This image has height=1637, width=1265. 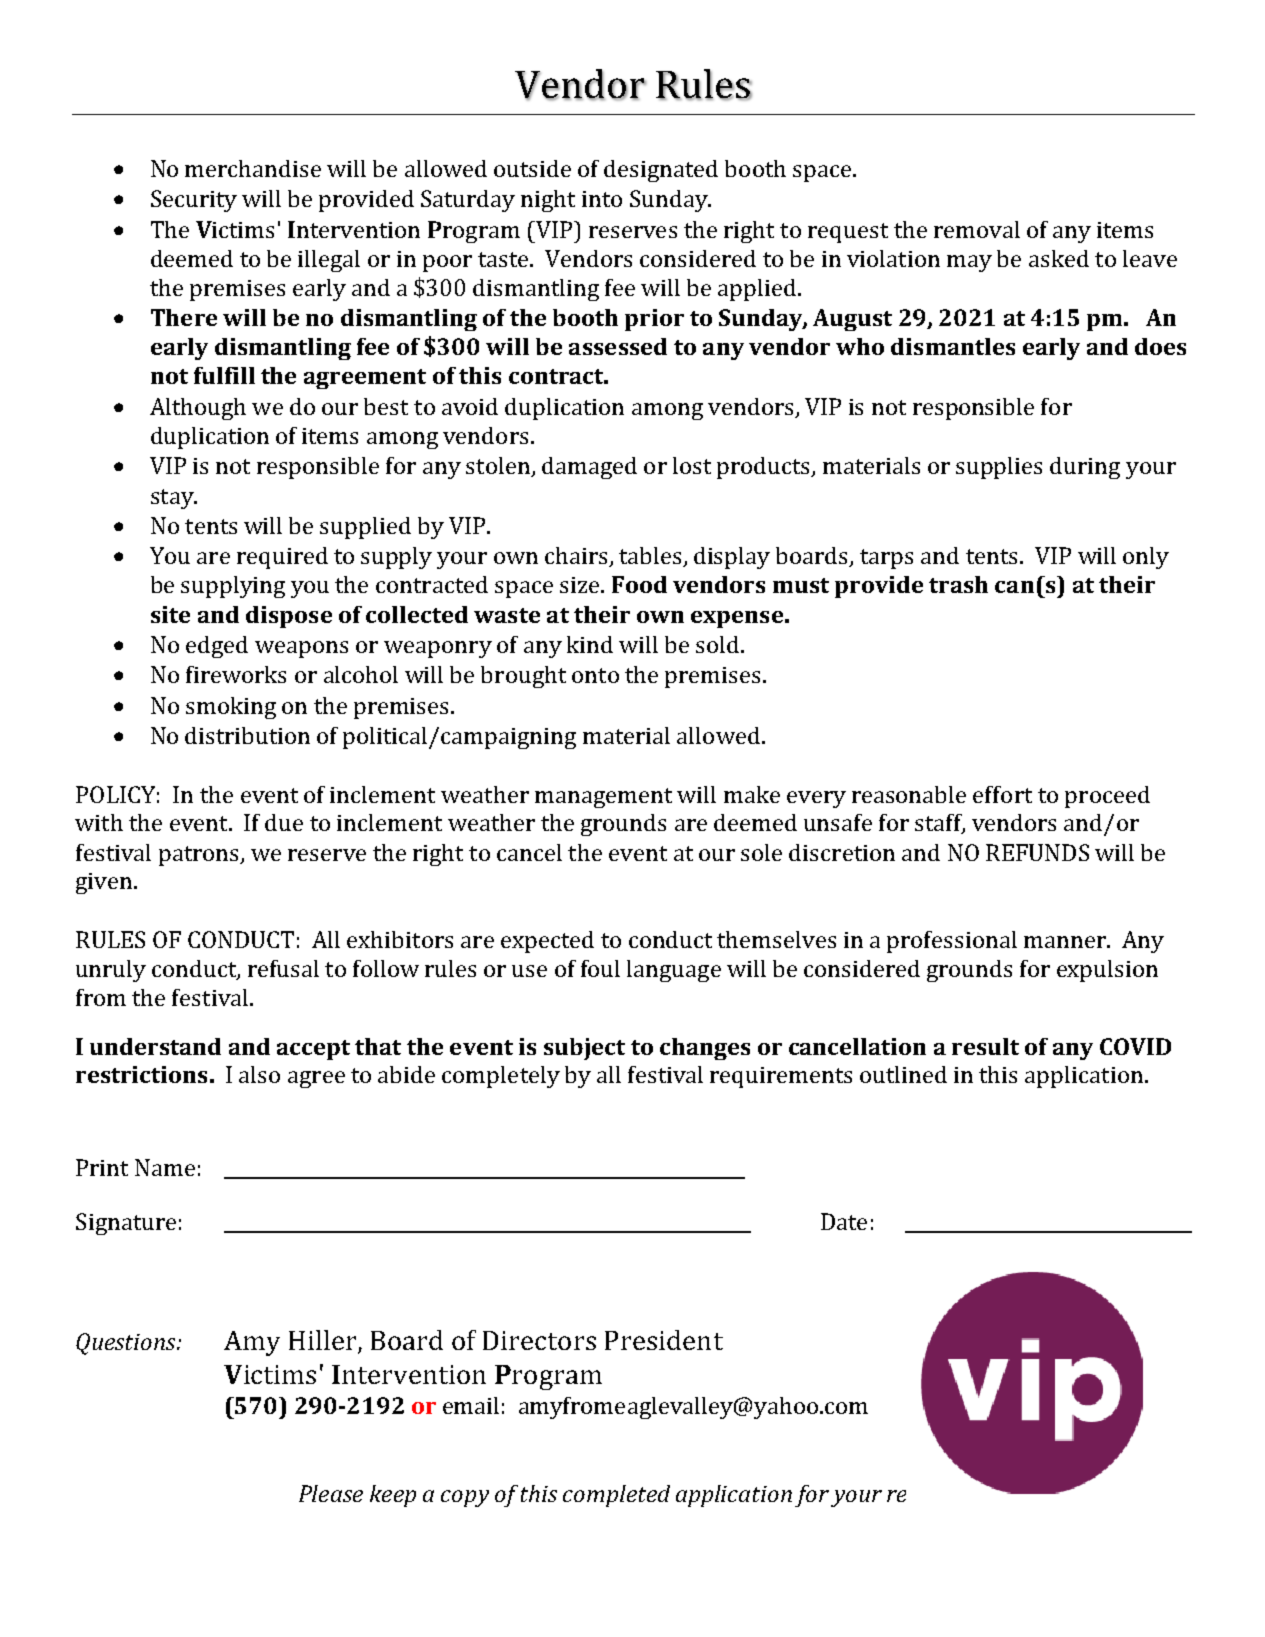 What do you see at coordinates (1037, 852) in the image?
I see `REFUNDS` at bounding box center [1037, 852].
